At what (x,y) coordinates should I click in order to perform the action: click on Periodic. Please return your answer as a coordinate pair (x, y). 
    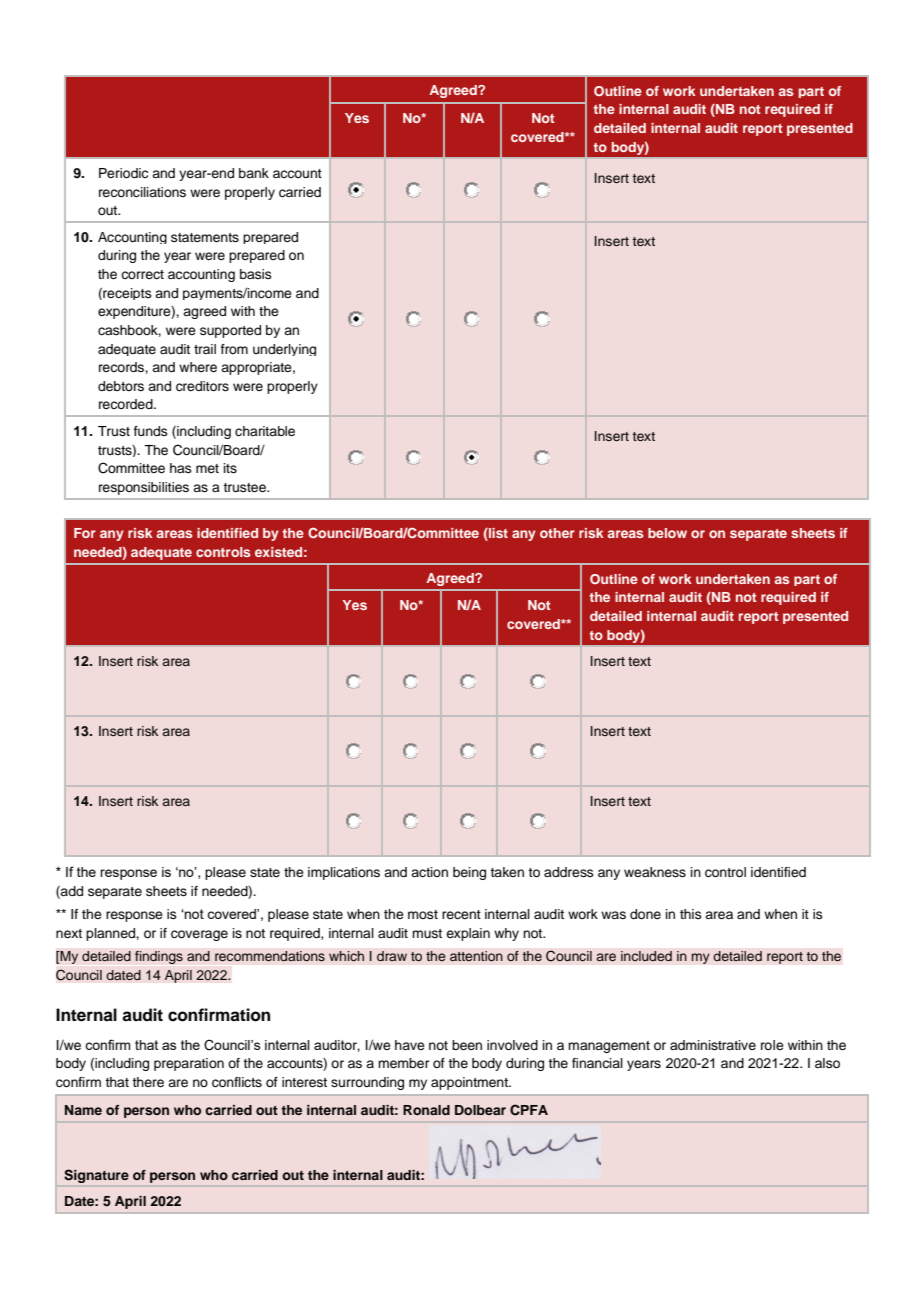
    Looking at the image, I should click on (123, 173).
